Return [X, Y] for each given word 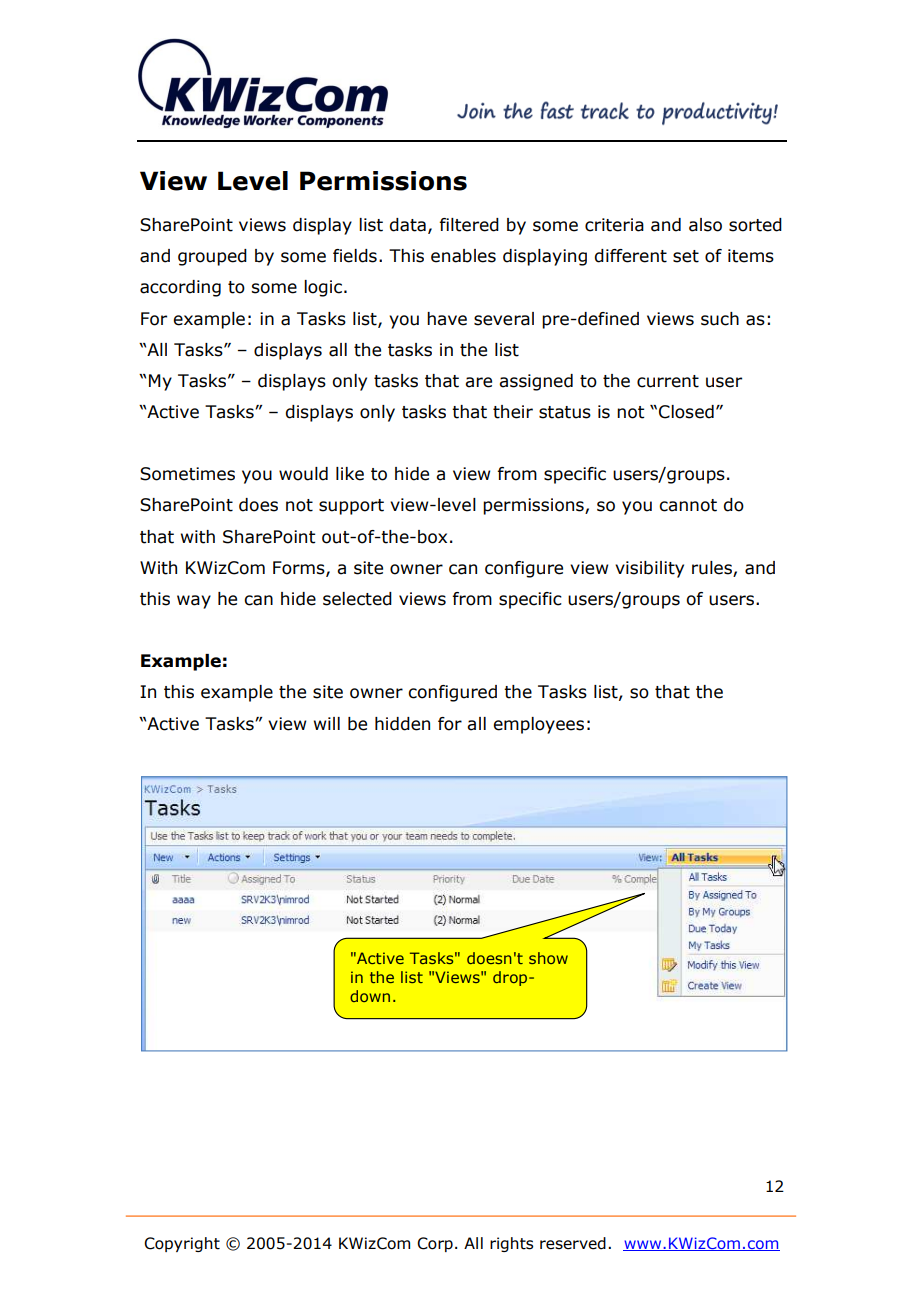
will [327, 723]
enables [463, 256]
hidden [402, 724]
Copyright [182, 1244]
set [686, 256]
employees [538, 725]
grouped [212, 257]
